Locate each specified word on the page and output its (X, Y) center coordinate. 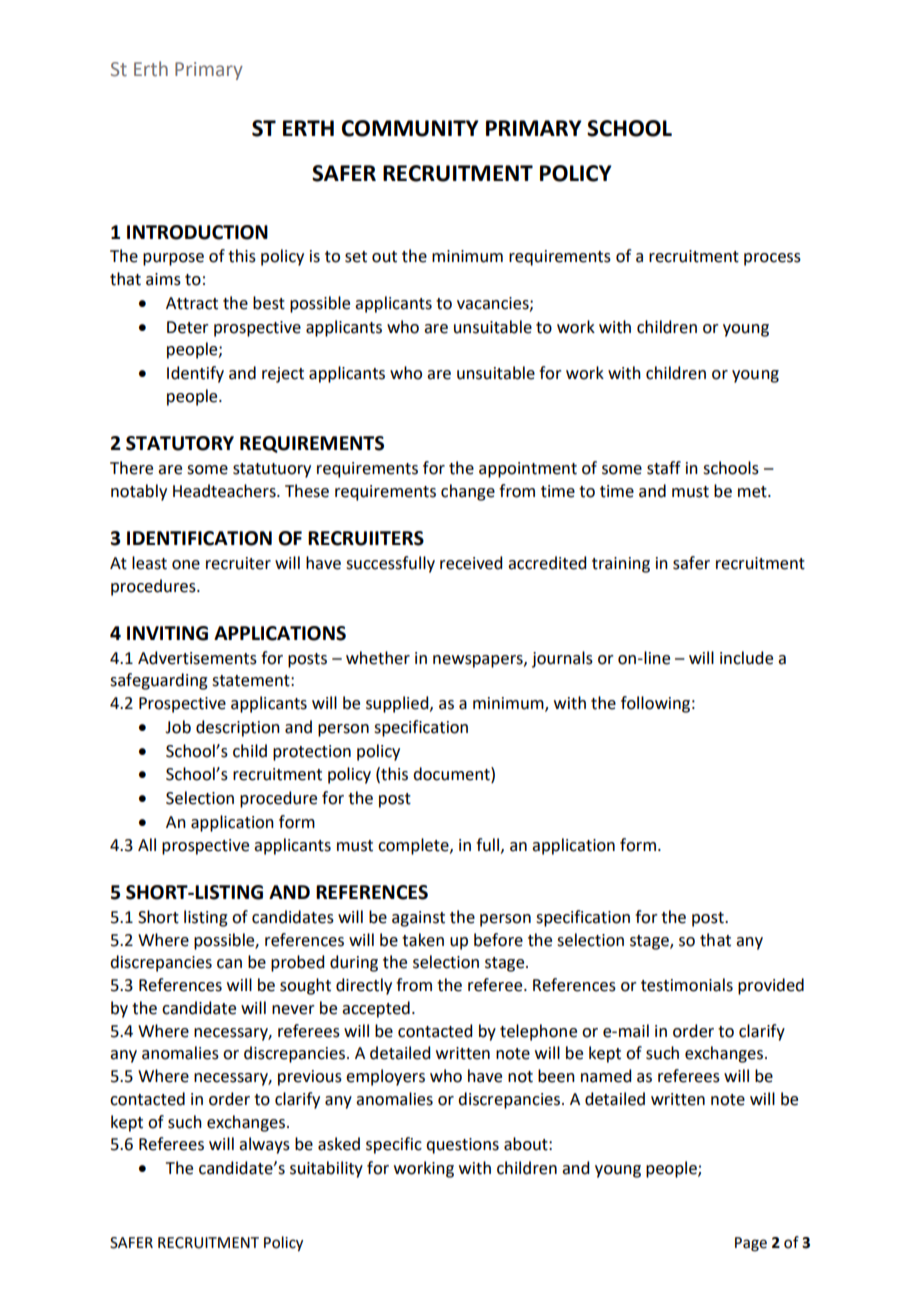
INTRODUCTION (197, 232)
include (746, 658)
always (264, 1145)
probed (297, 963)
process (772, 259)
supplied (398, 704)
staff (664, 468)
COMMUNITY (410, 128)
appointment (528, 470)
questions (462, 1146)
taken (423, 940)
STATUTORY (180, 443)
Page (751, 1244)
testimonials (687, 985)
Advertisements (197, 658)
